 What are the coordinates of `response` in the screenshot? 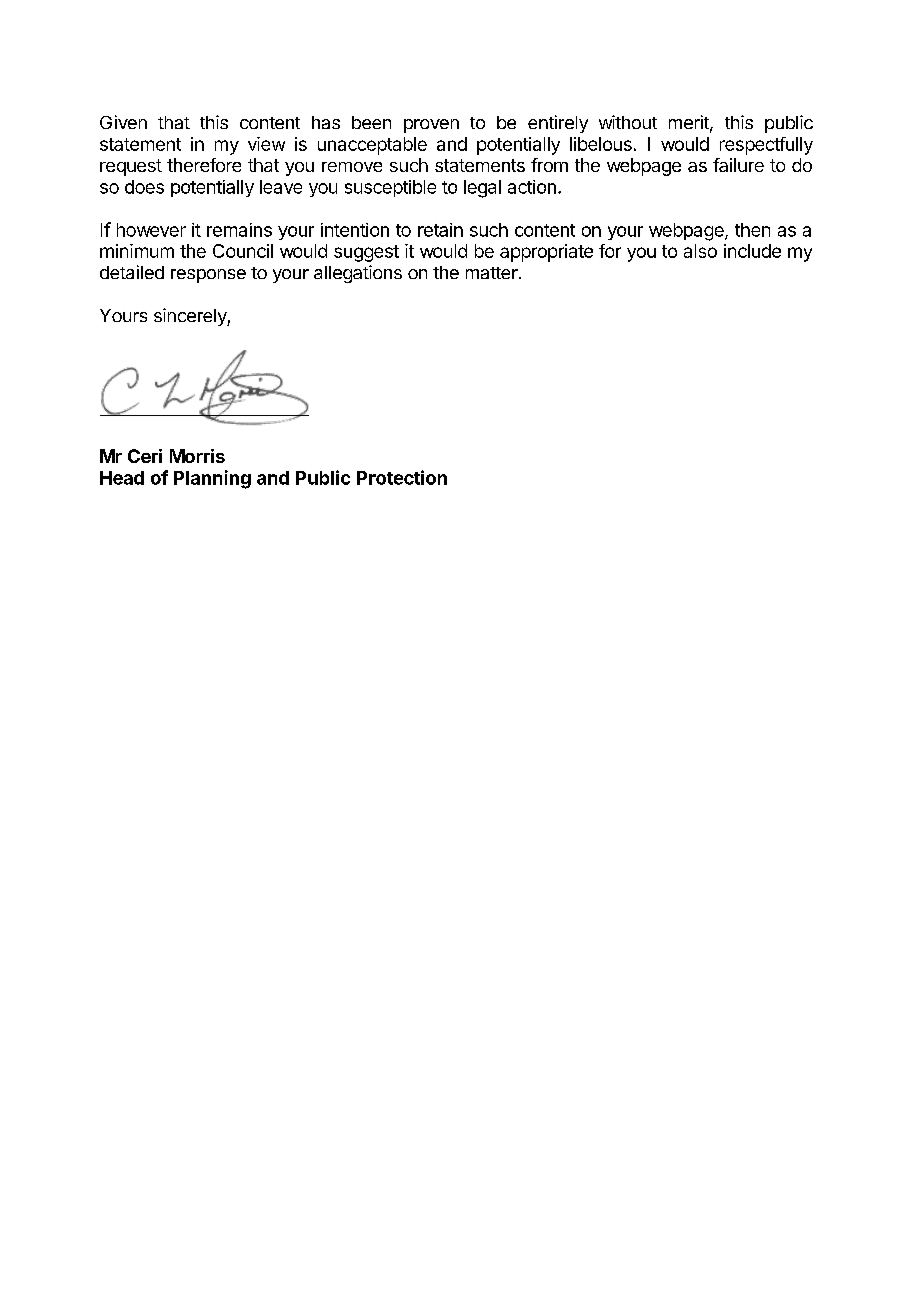 It's located at (208, 276).
